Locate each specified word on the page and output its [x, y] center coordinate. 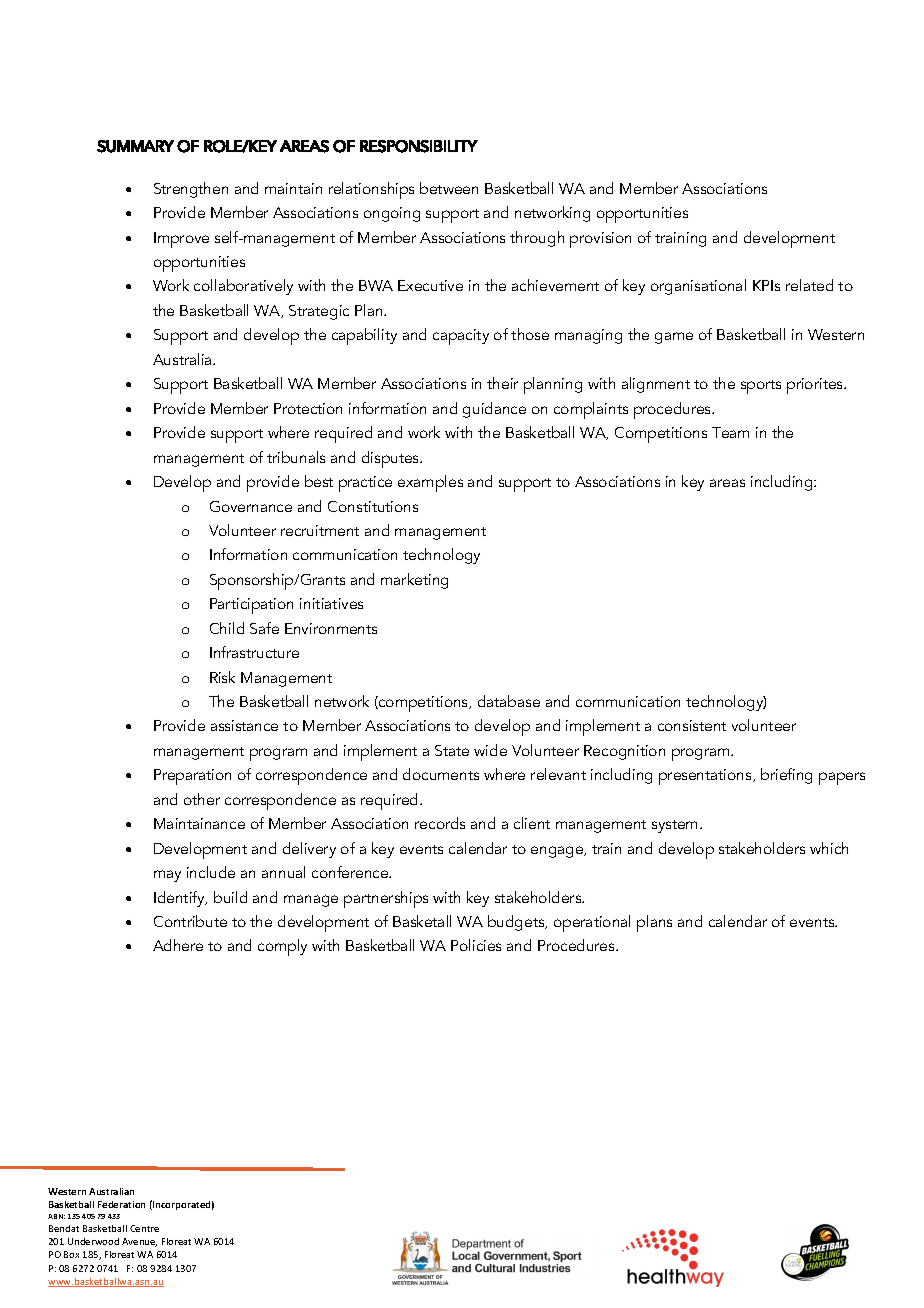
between [449, 188]
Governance [251, 506]
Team [730, 432]
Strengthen [191, 190]
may [167, 876]
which [829, 848]
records [440, 823]
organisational [698, 287]
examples [430, 483]
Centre [144, 1228]
